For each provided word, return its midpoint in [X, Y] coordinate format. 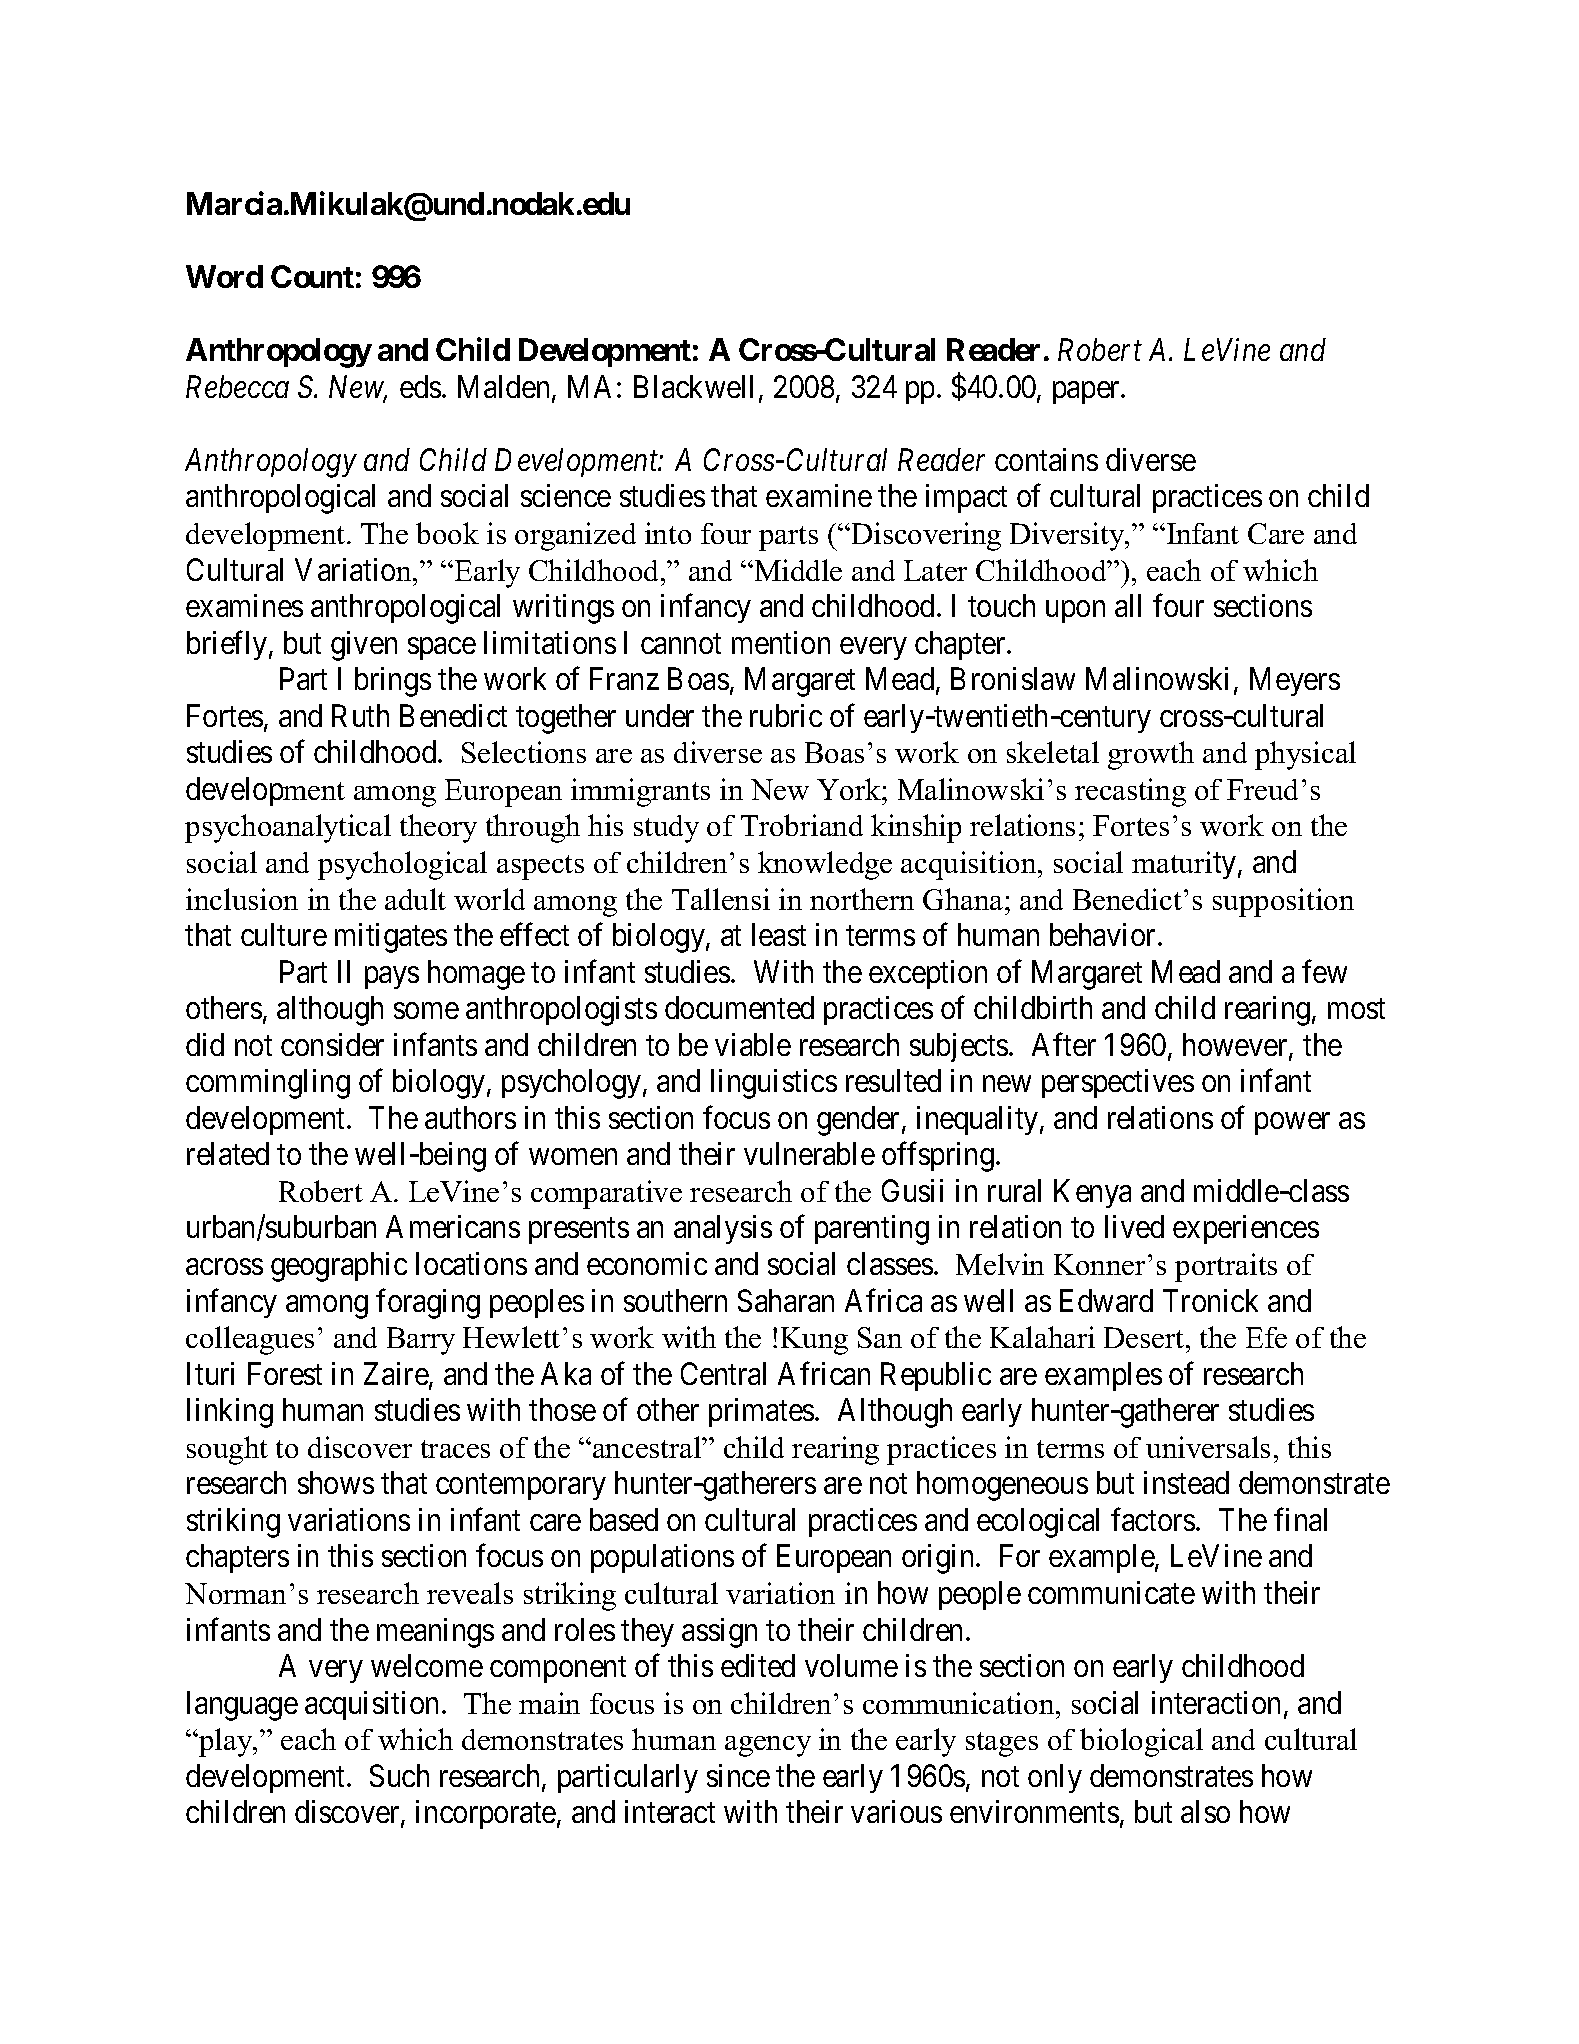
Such [399, 1775]
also [1205, 1811]
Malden [505, 388]
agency [768, 1746]
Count [312, 276]
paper [1087, 393]
